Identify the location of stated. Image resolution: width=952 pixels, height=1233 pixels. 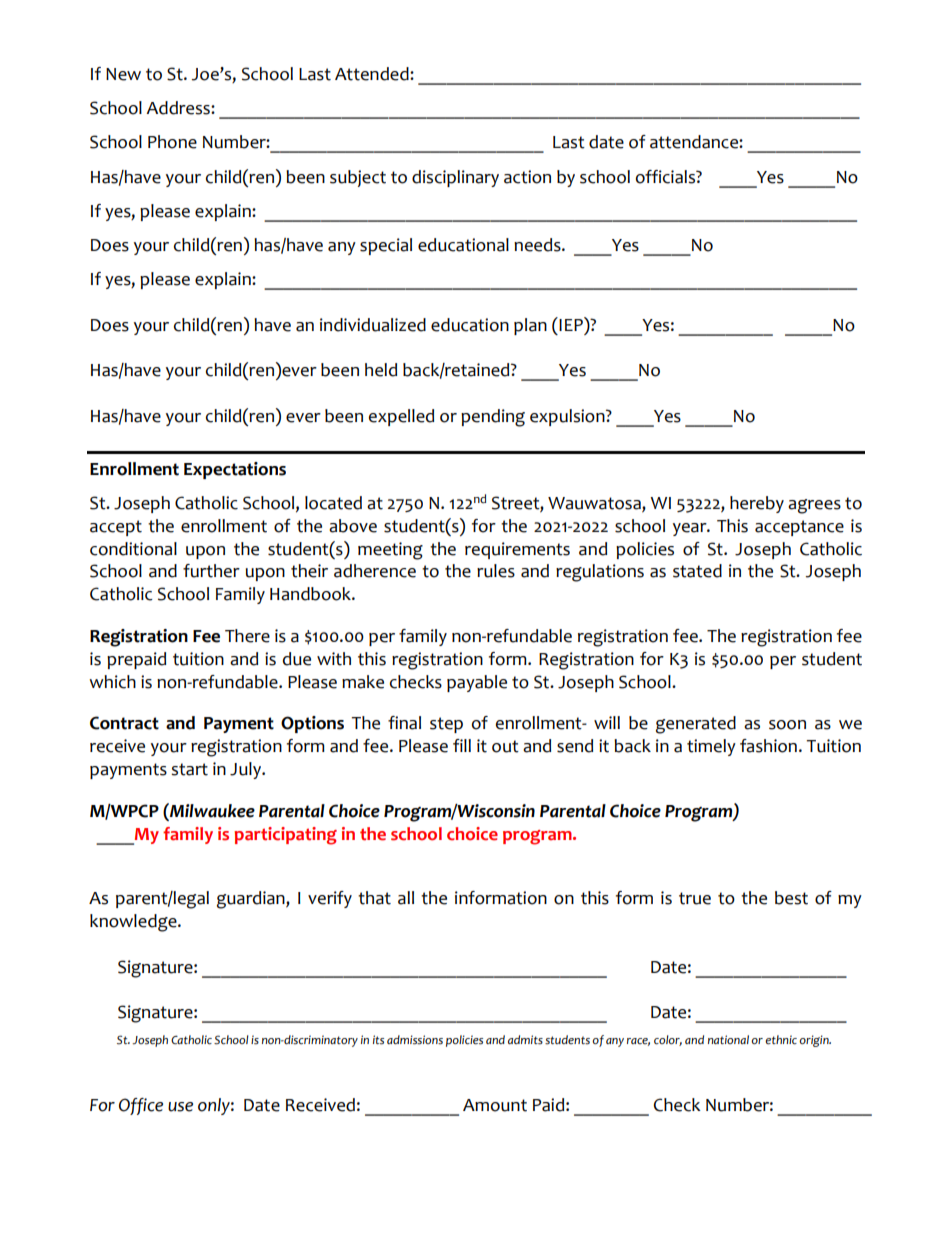
(697, 571).
